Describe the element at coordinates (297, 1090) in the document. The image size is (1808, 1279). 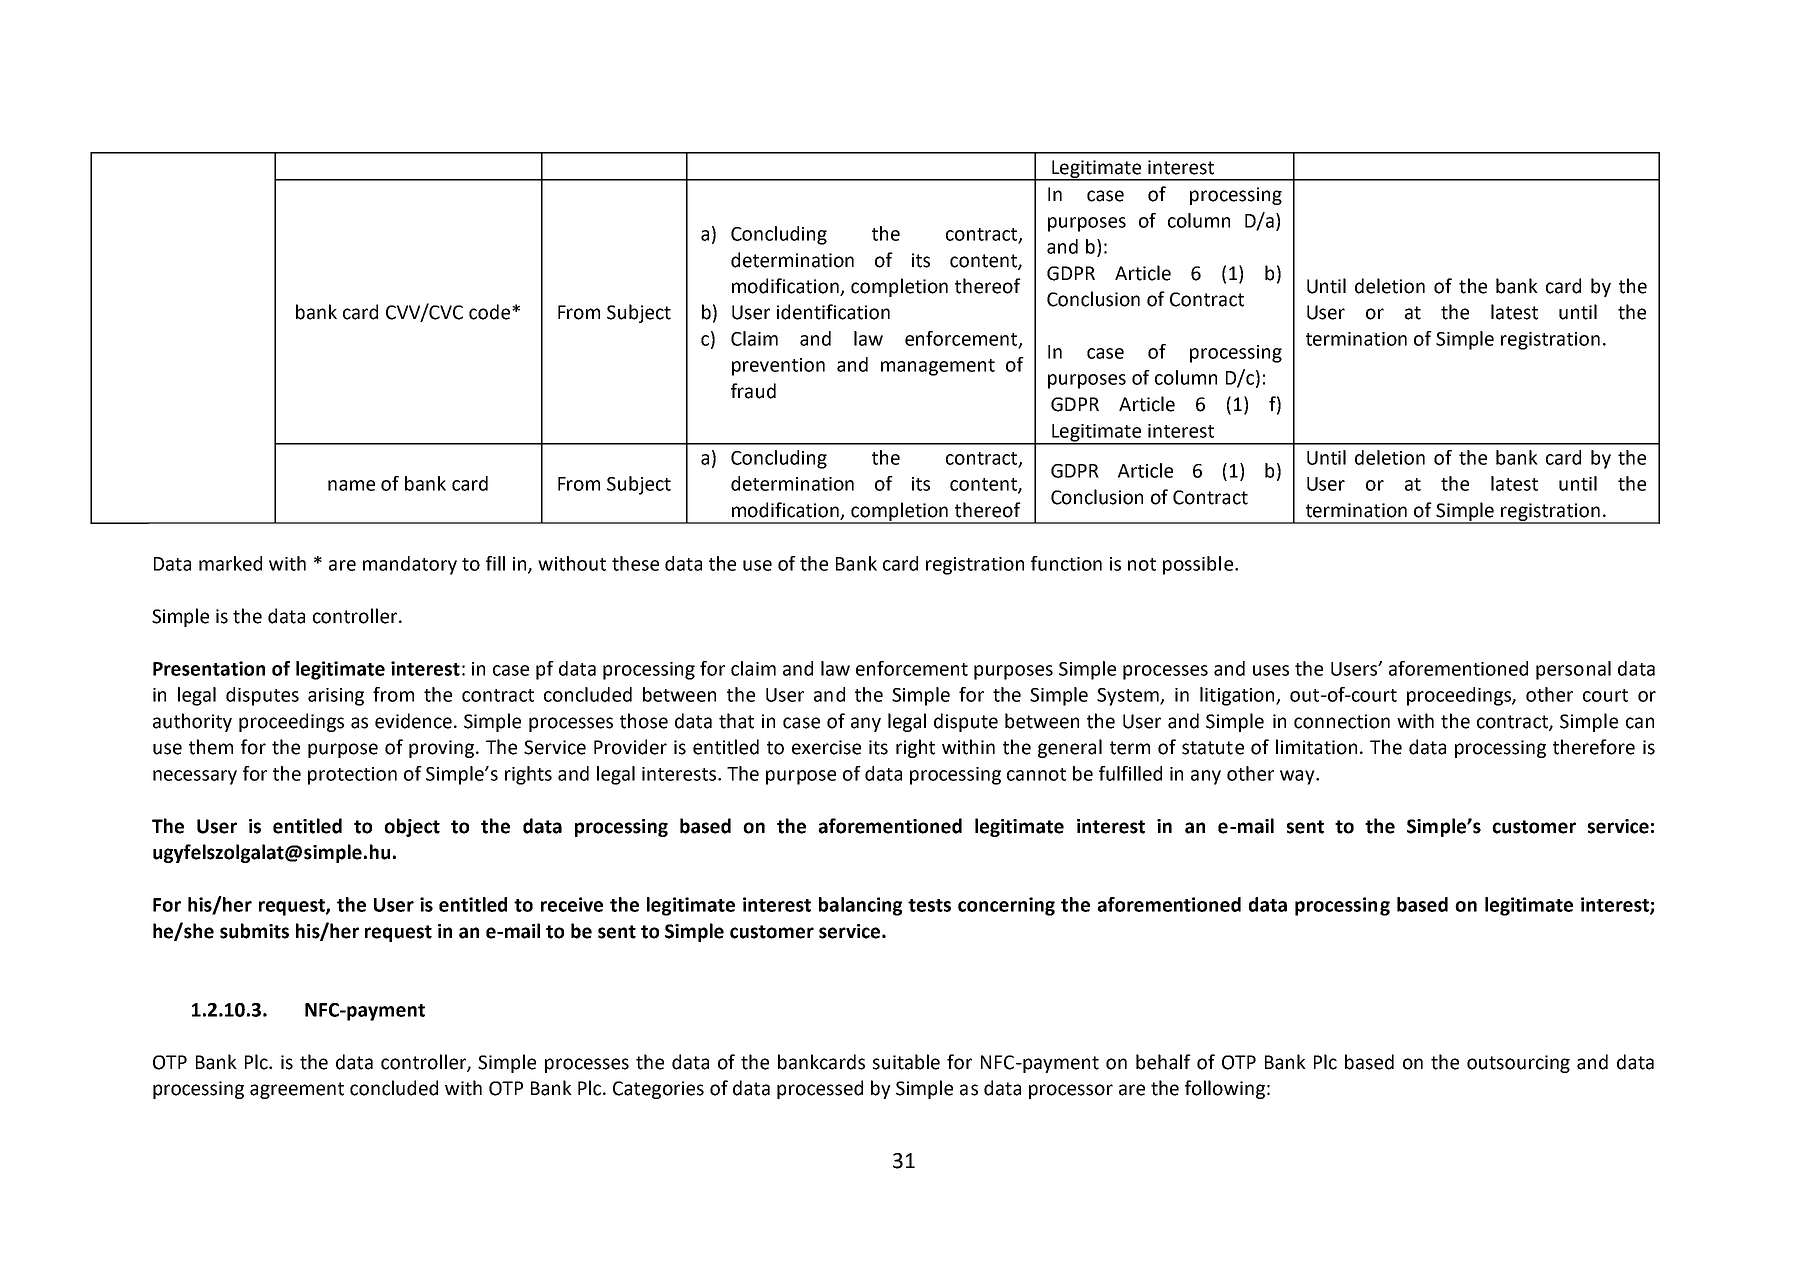
I see `agreement` at that location.
